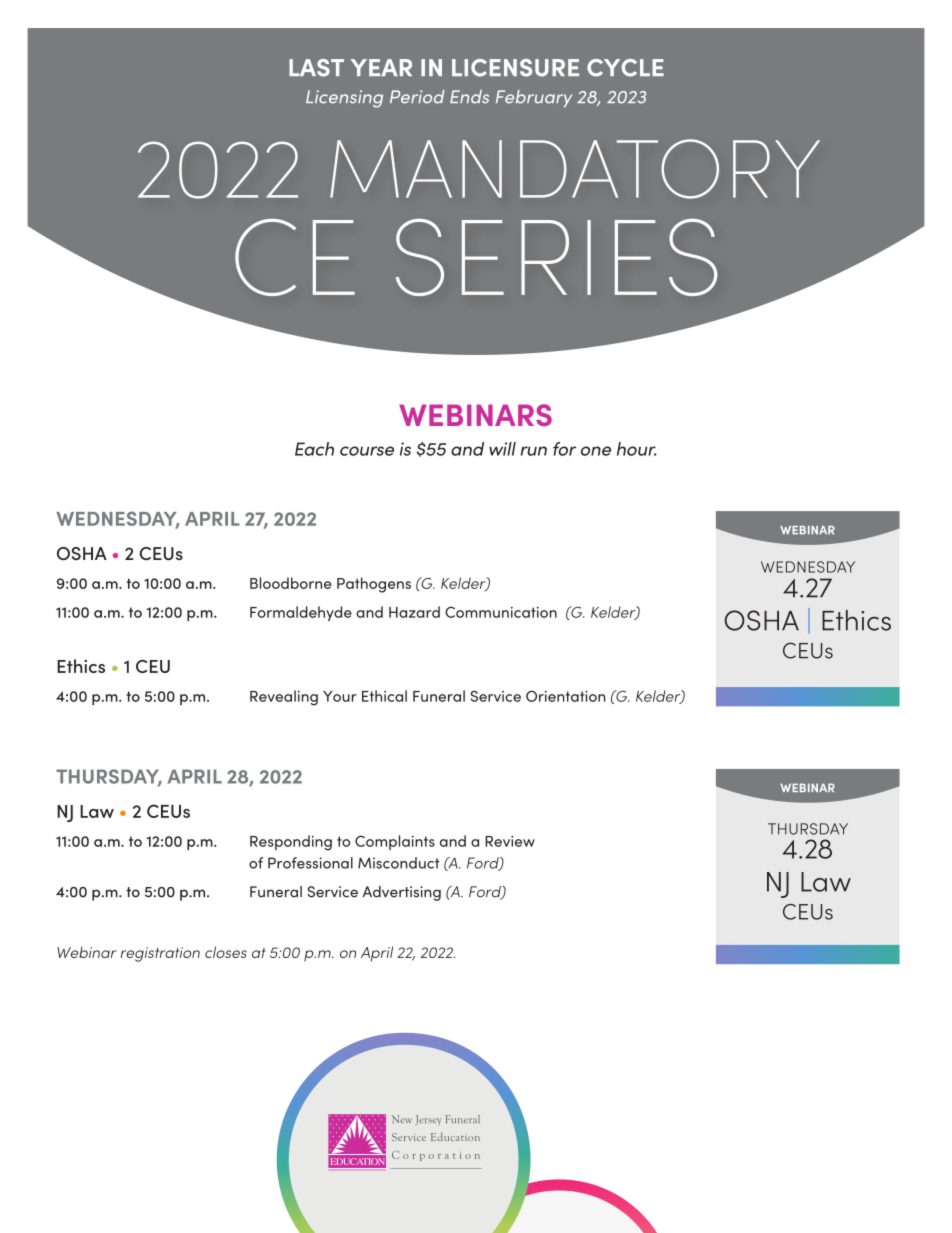 The image size is (952, 1233). What do you see at coordinates (384, 696) in the page?
I see `Ethical` at bounding box center [384, 696].
